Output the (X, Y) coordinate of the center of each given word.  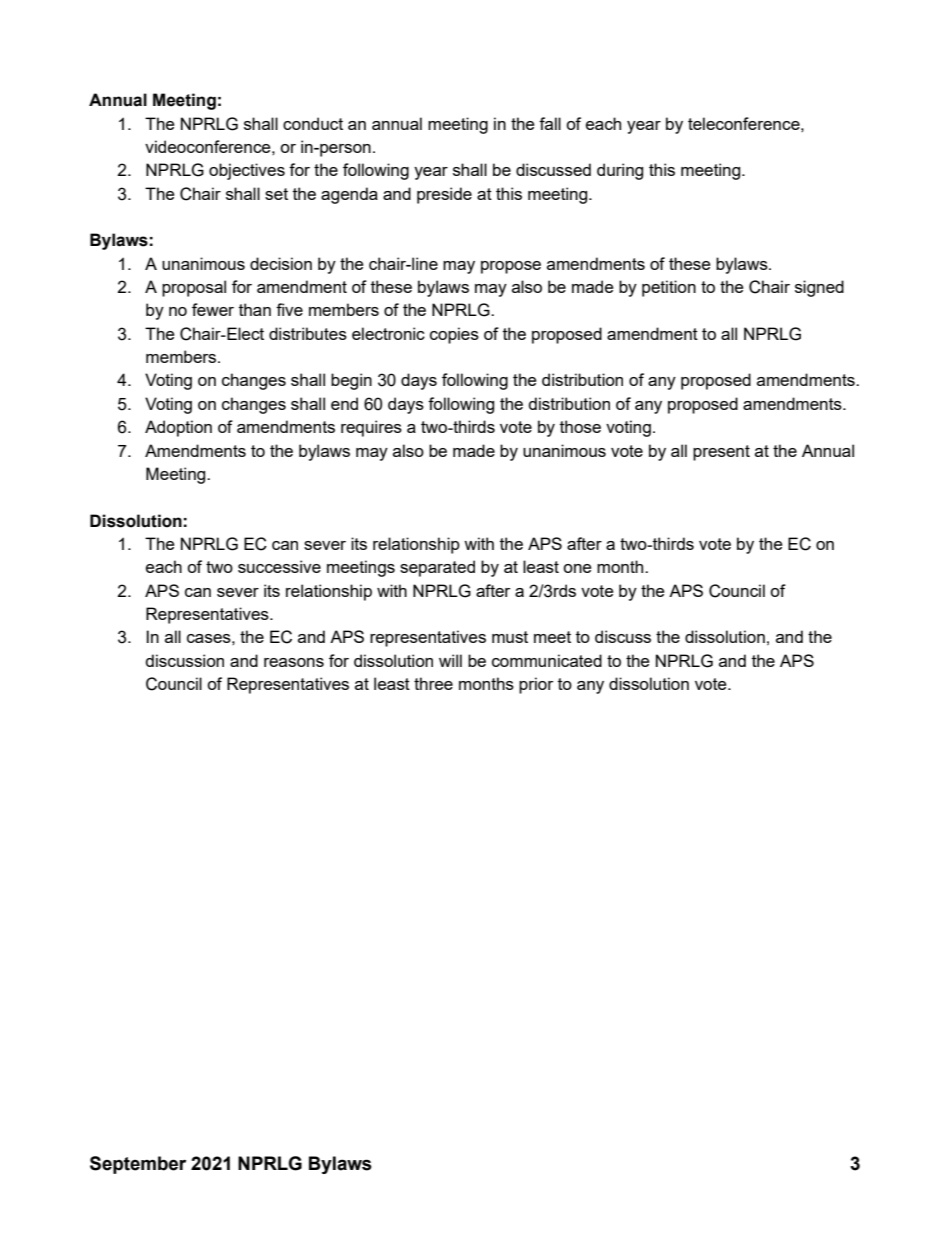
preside (444, 195)
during (620, 171)
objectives (247, 171)
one (577, 568)
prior (536, 685)
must (510, 637)
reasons (294, 662)
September (138, 1165)
